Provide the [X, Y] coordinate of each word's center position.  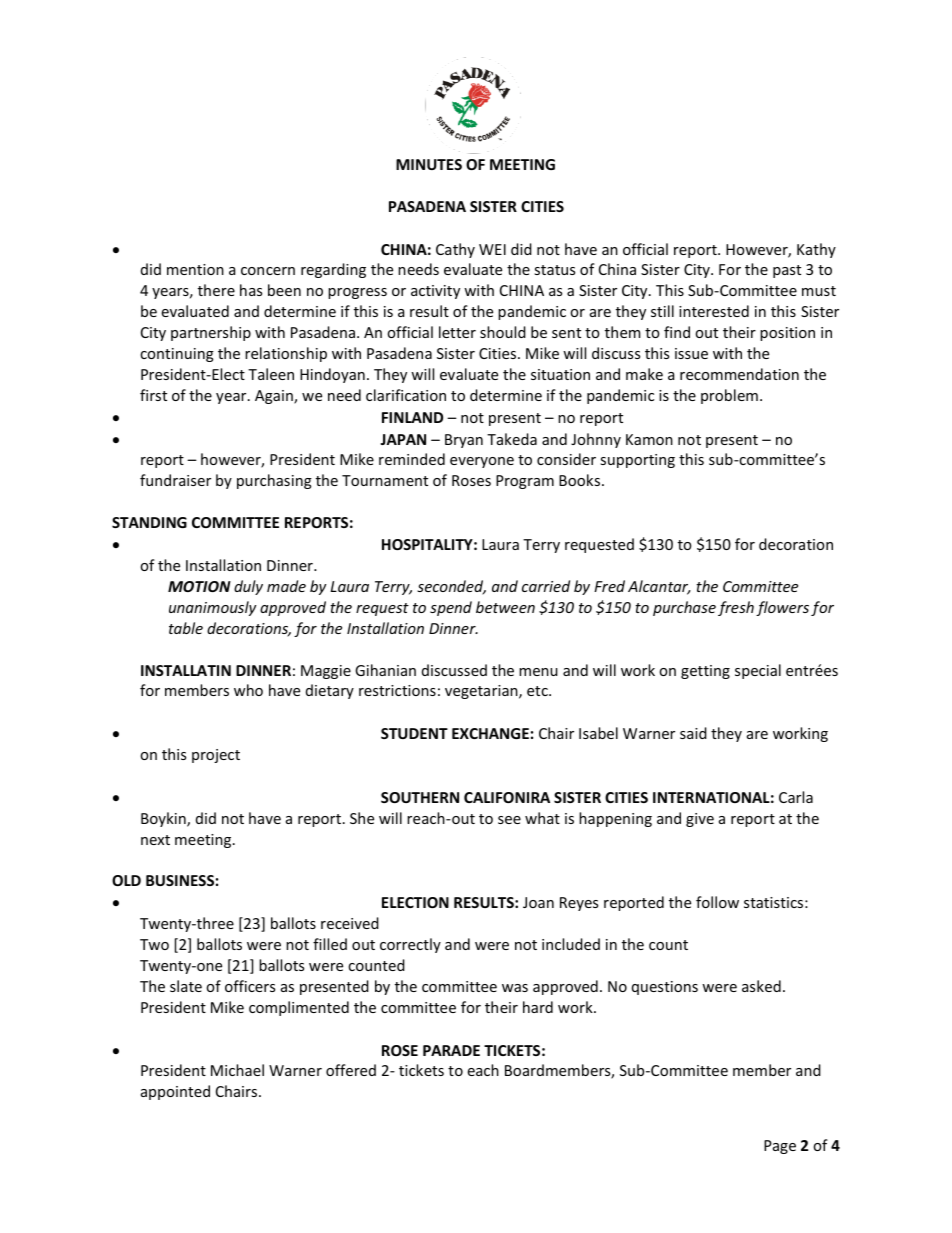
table [186, 628]
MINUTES [429, 164]
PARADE [451, 1050]
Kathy [816, 250]
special [758, 671]
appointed [175, 1092]
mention [195, 269]
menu [538, 672]
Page [780, 1147]
